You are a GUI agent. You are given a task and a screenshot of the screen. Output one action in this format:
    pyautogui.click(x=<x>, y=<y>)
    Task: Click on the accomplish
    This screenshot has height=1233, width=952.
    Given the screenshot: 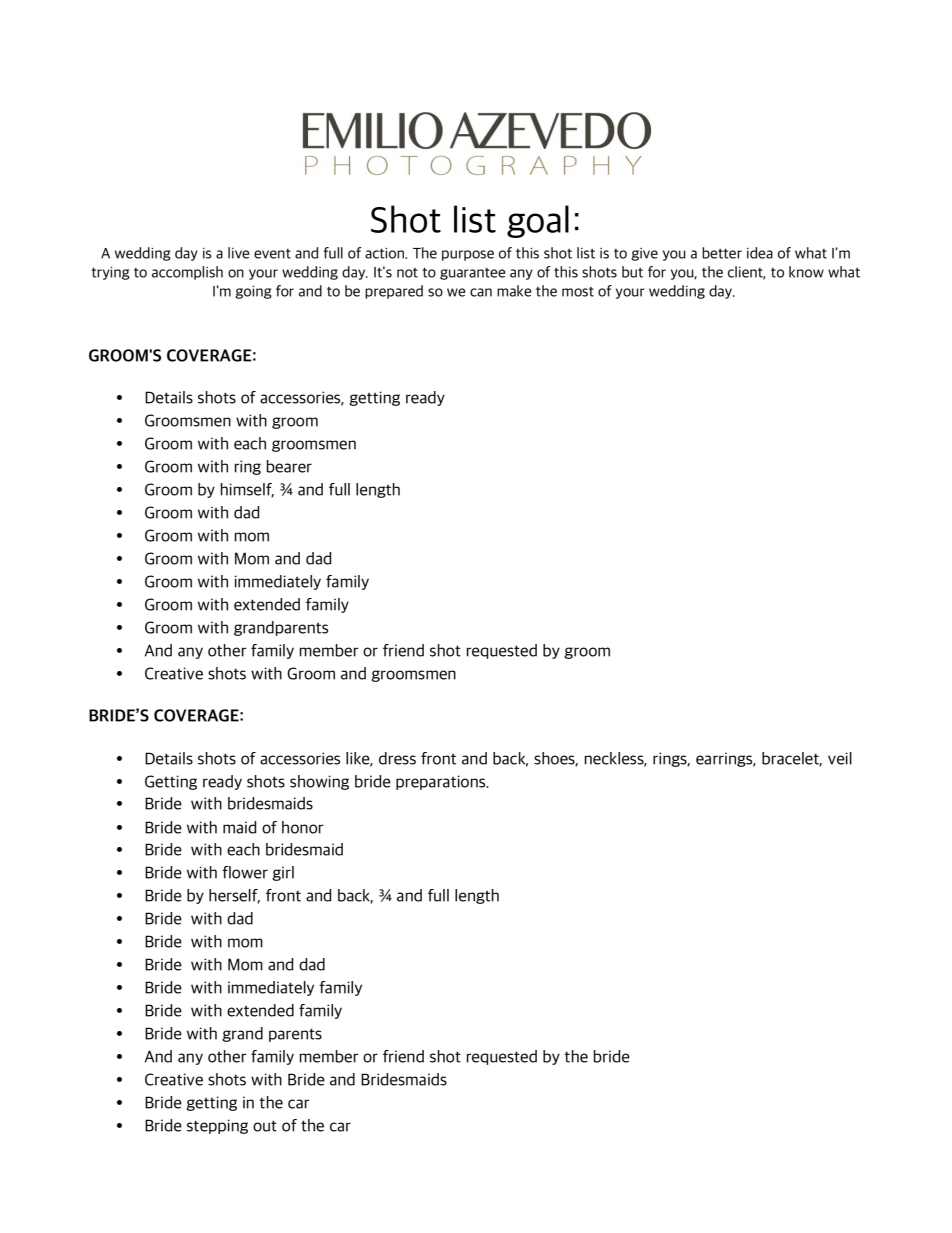 What is the action you would take?
    pyautogui.click(x=187, y=273)
